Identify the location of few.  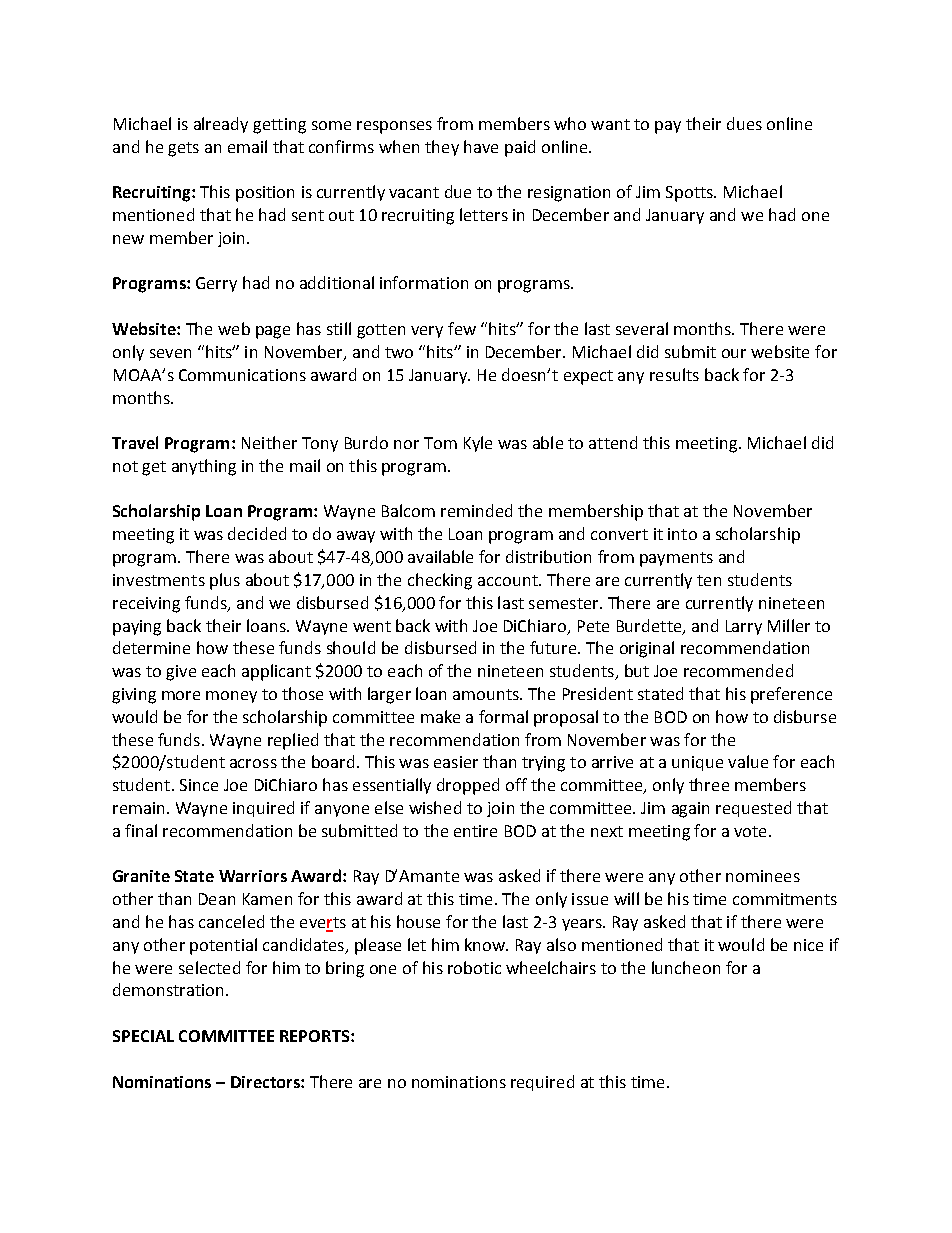
(462, 328).
